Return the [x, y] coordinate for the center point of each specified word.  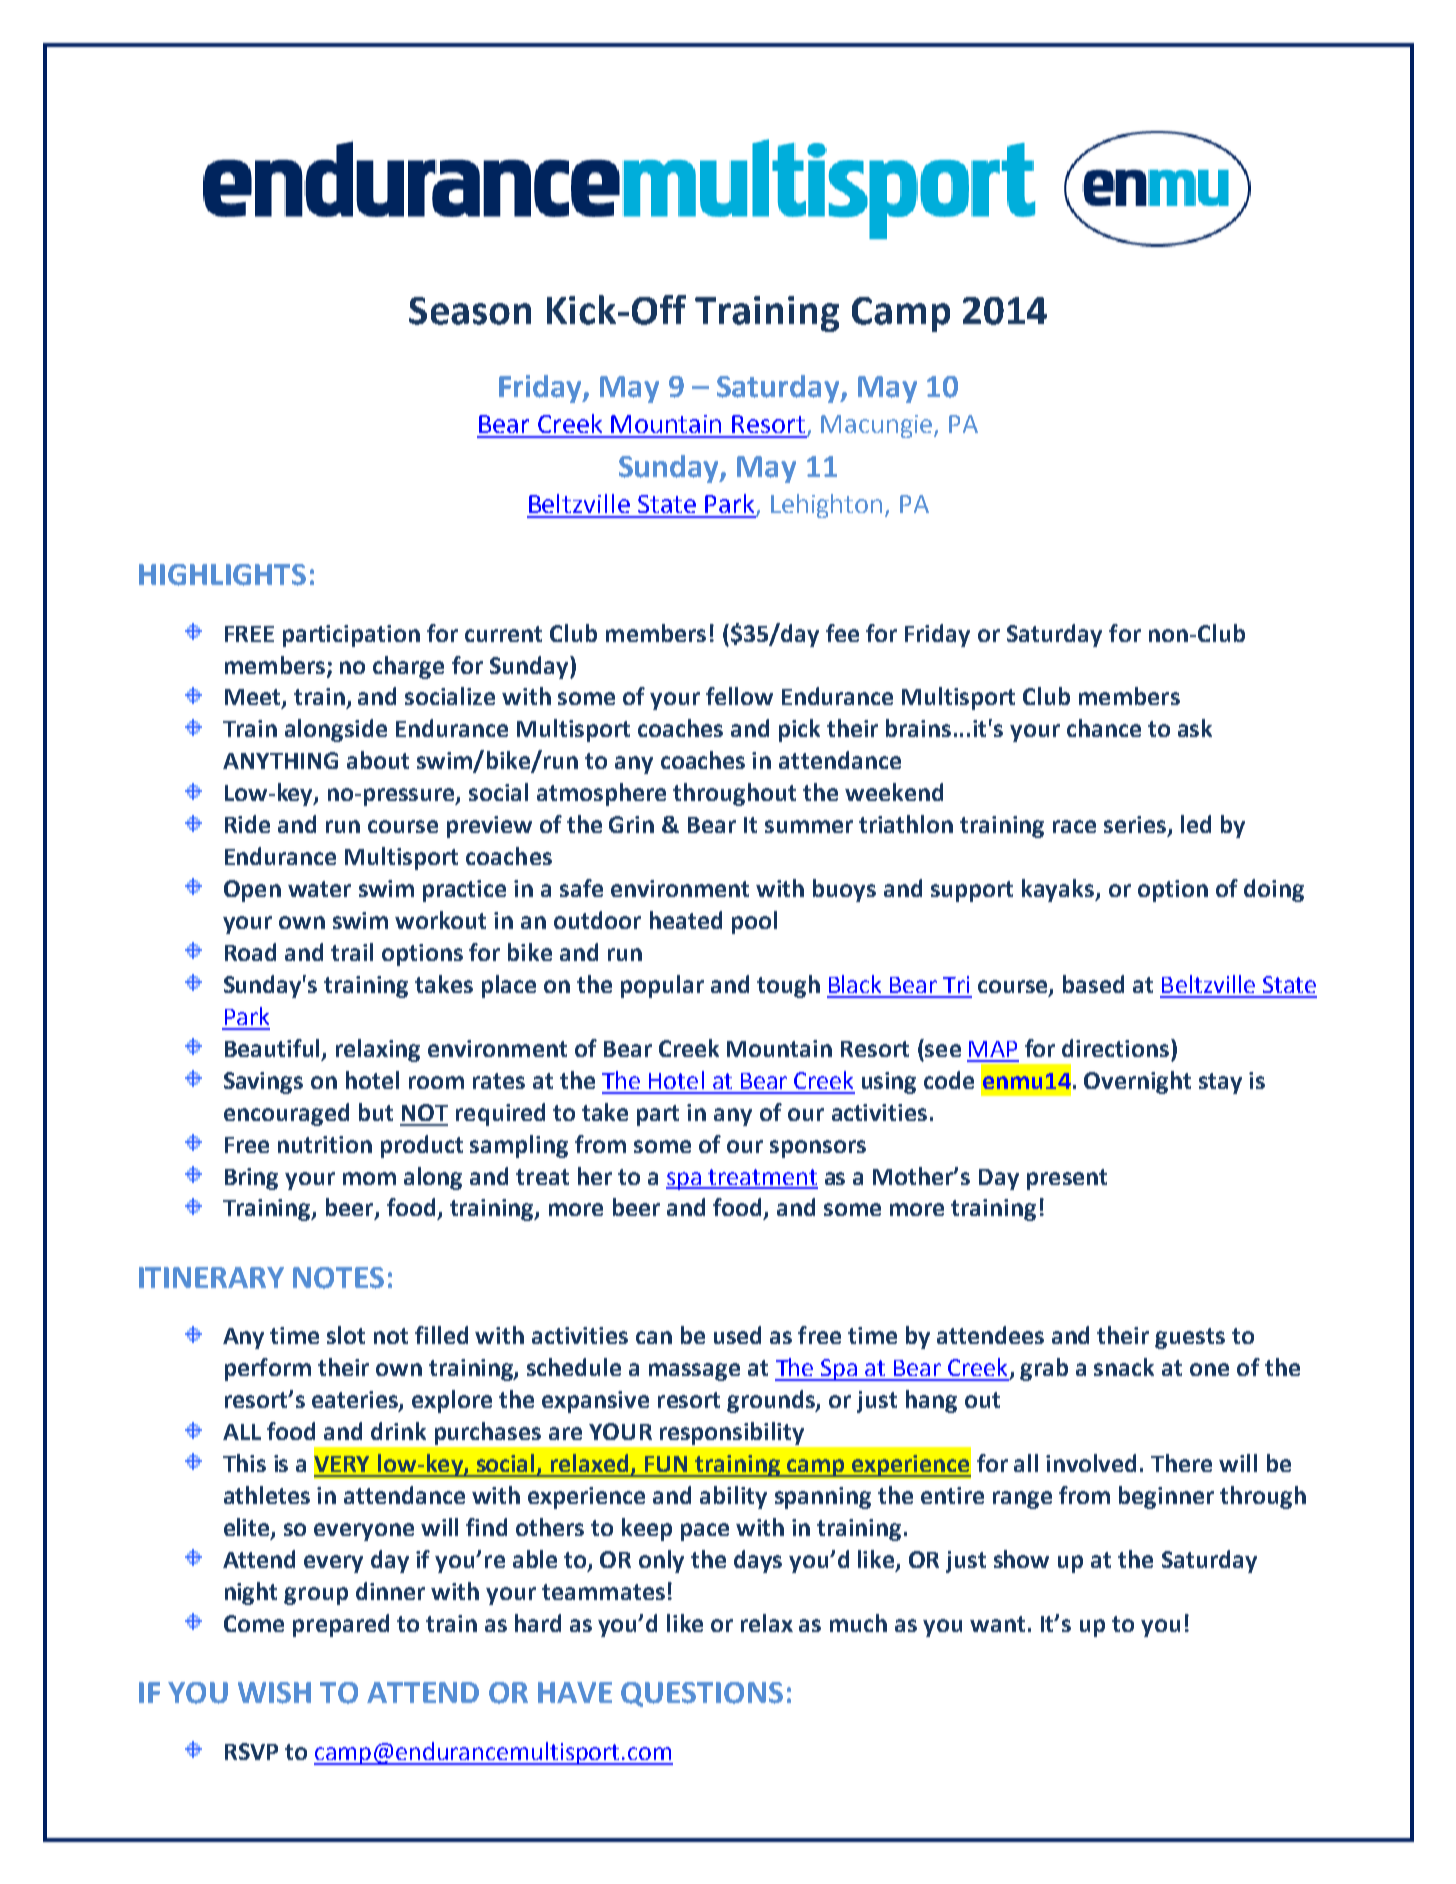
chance [1104, 728]
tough [788, 986]
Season [470, 311]
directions [1117, 1048]
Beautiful [274, 1049]
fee [842, 633]
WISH [274, 1693]
